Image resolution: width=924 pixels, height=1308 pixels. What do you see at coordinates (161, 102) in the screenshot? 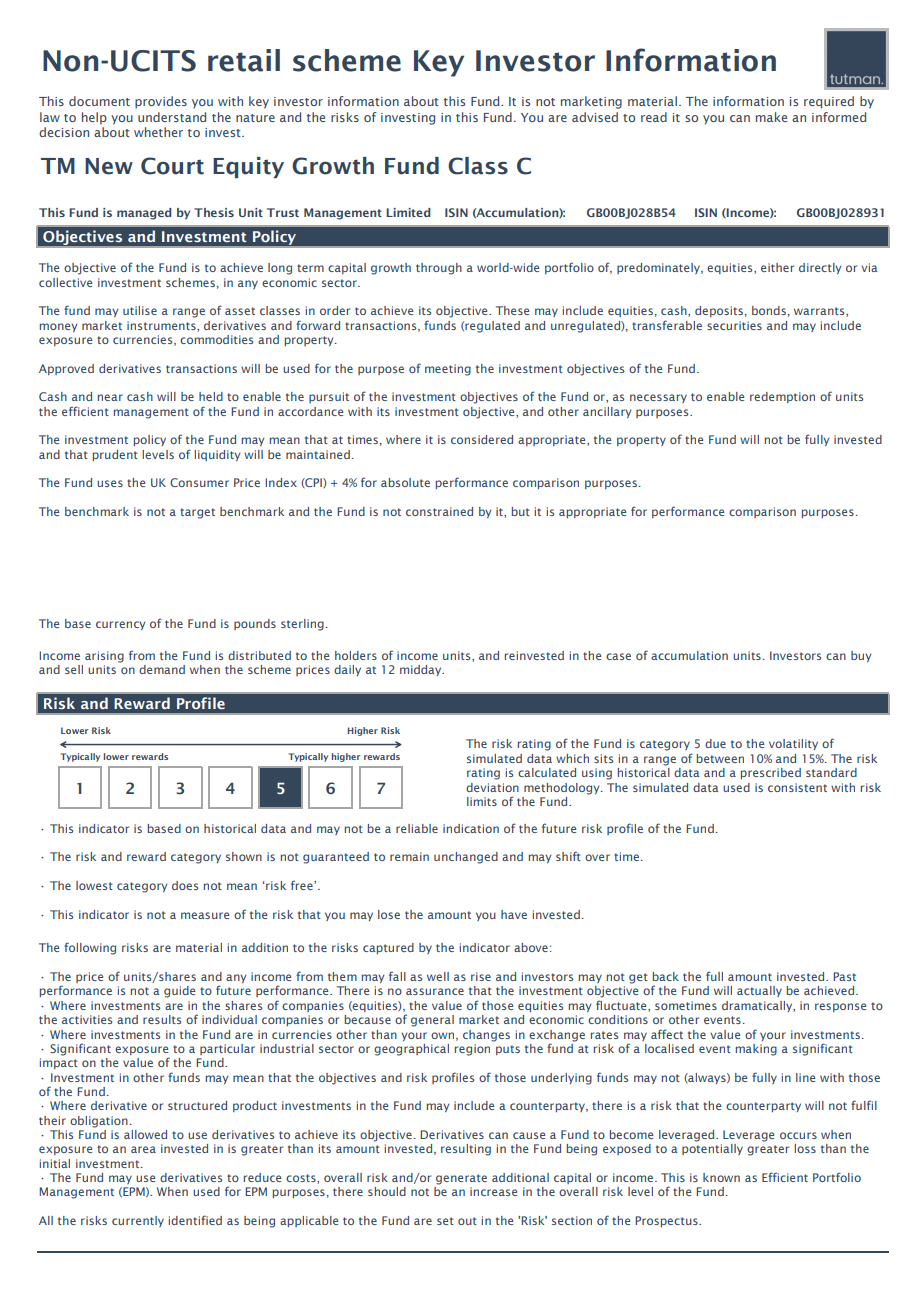
I see `provides` at bounding box center [161, 102].
